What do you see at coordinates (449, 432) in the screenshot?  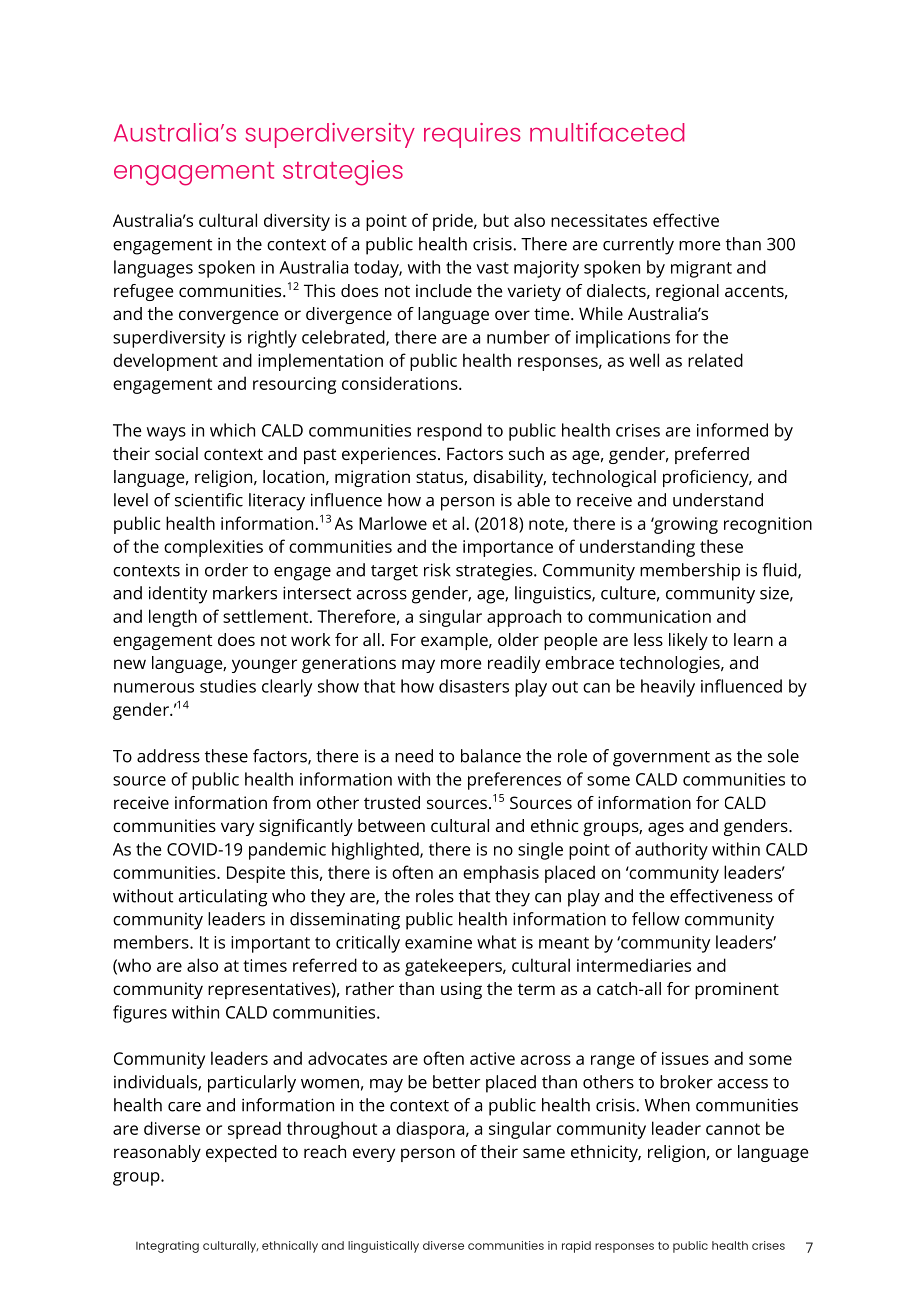 I see `respond` at bounding box center [449, 432].
